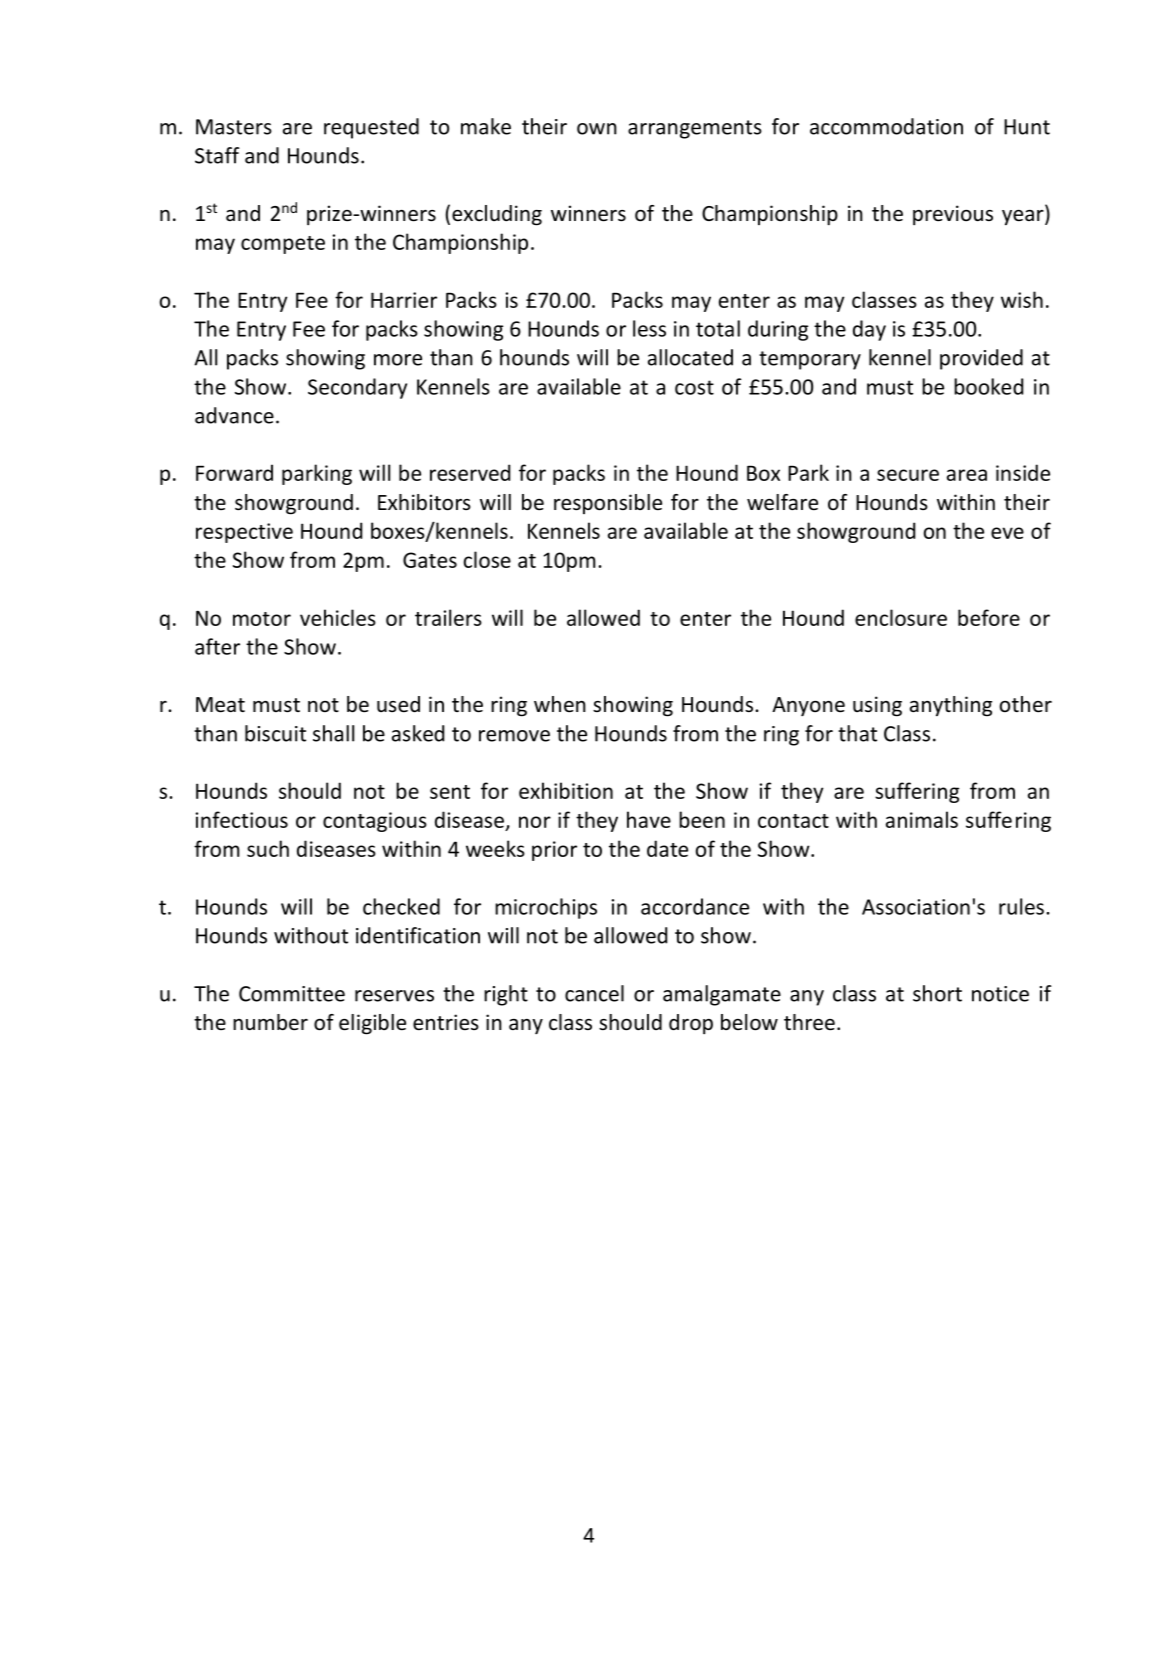  I want to click on have, so click(649, 819).
